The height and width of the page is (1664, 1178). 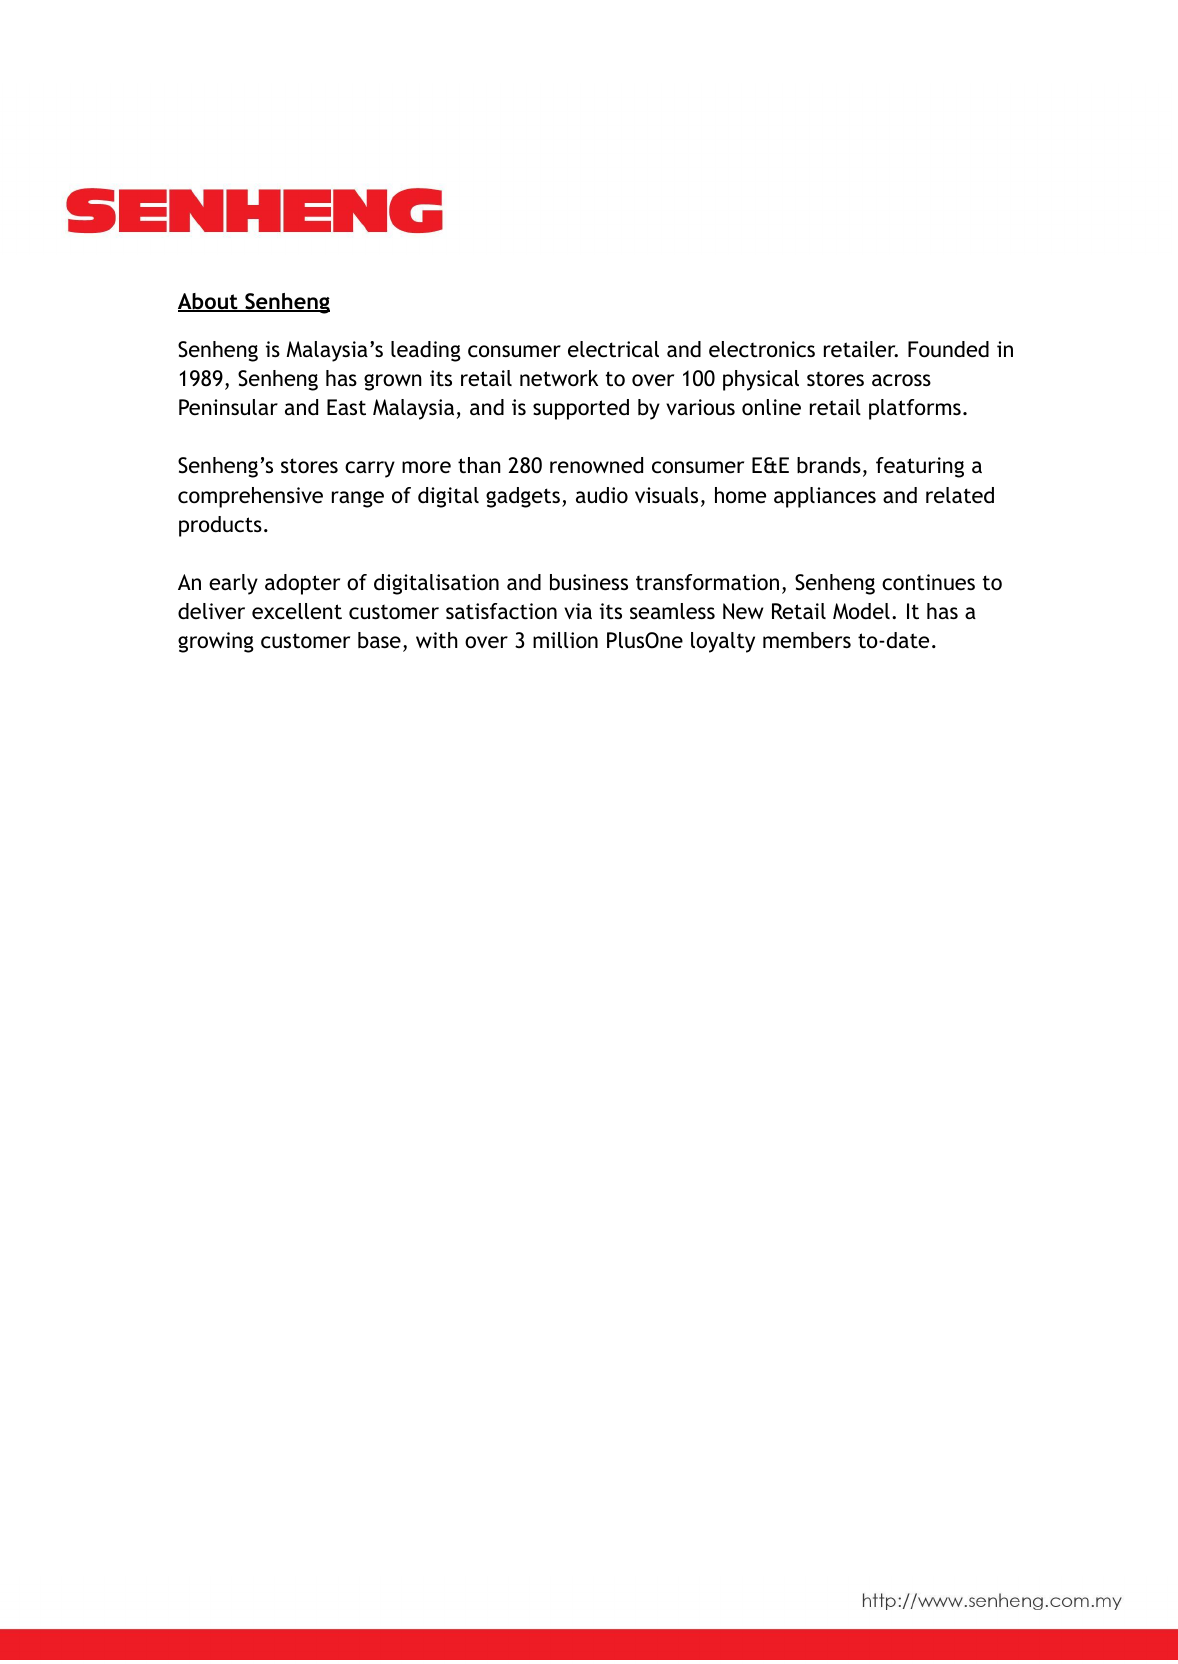 What do you see at coordinates (379, 640) in the page?
I see `base` at bounding box center [379, 640].
